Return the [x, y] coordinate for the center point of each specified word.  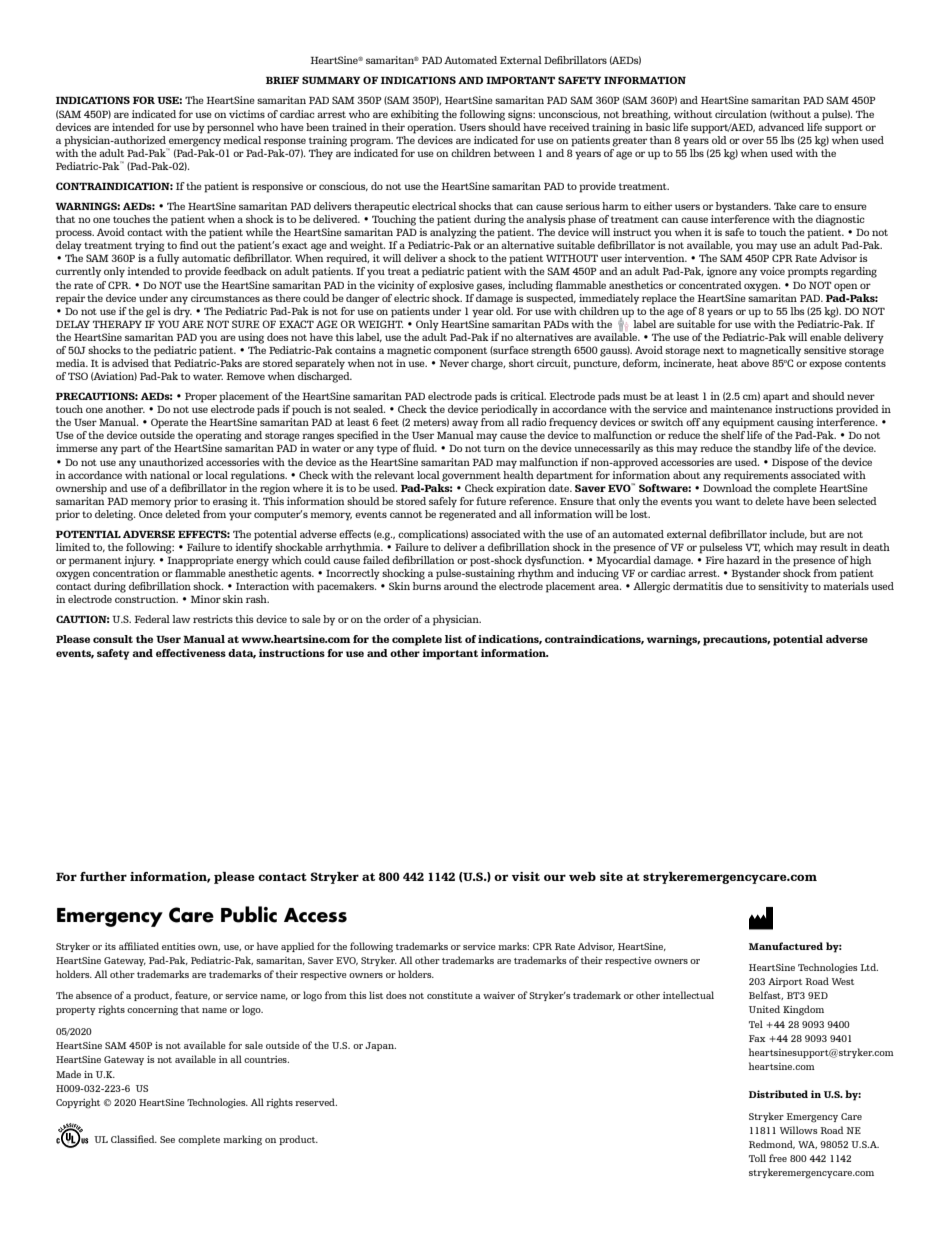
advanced [781, 127]
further [103, 876]
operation [431, 127]
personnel [230, 128]
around [461, 586]
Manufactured [786, 946]
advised [130, 363]
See [167, 1139]
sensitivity [783, 587]
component [460, 352]
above [755, 363]
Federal [152, 619]
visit [526, 876]
